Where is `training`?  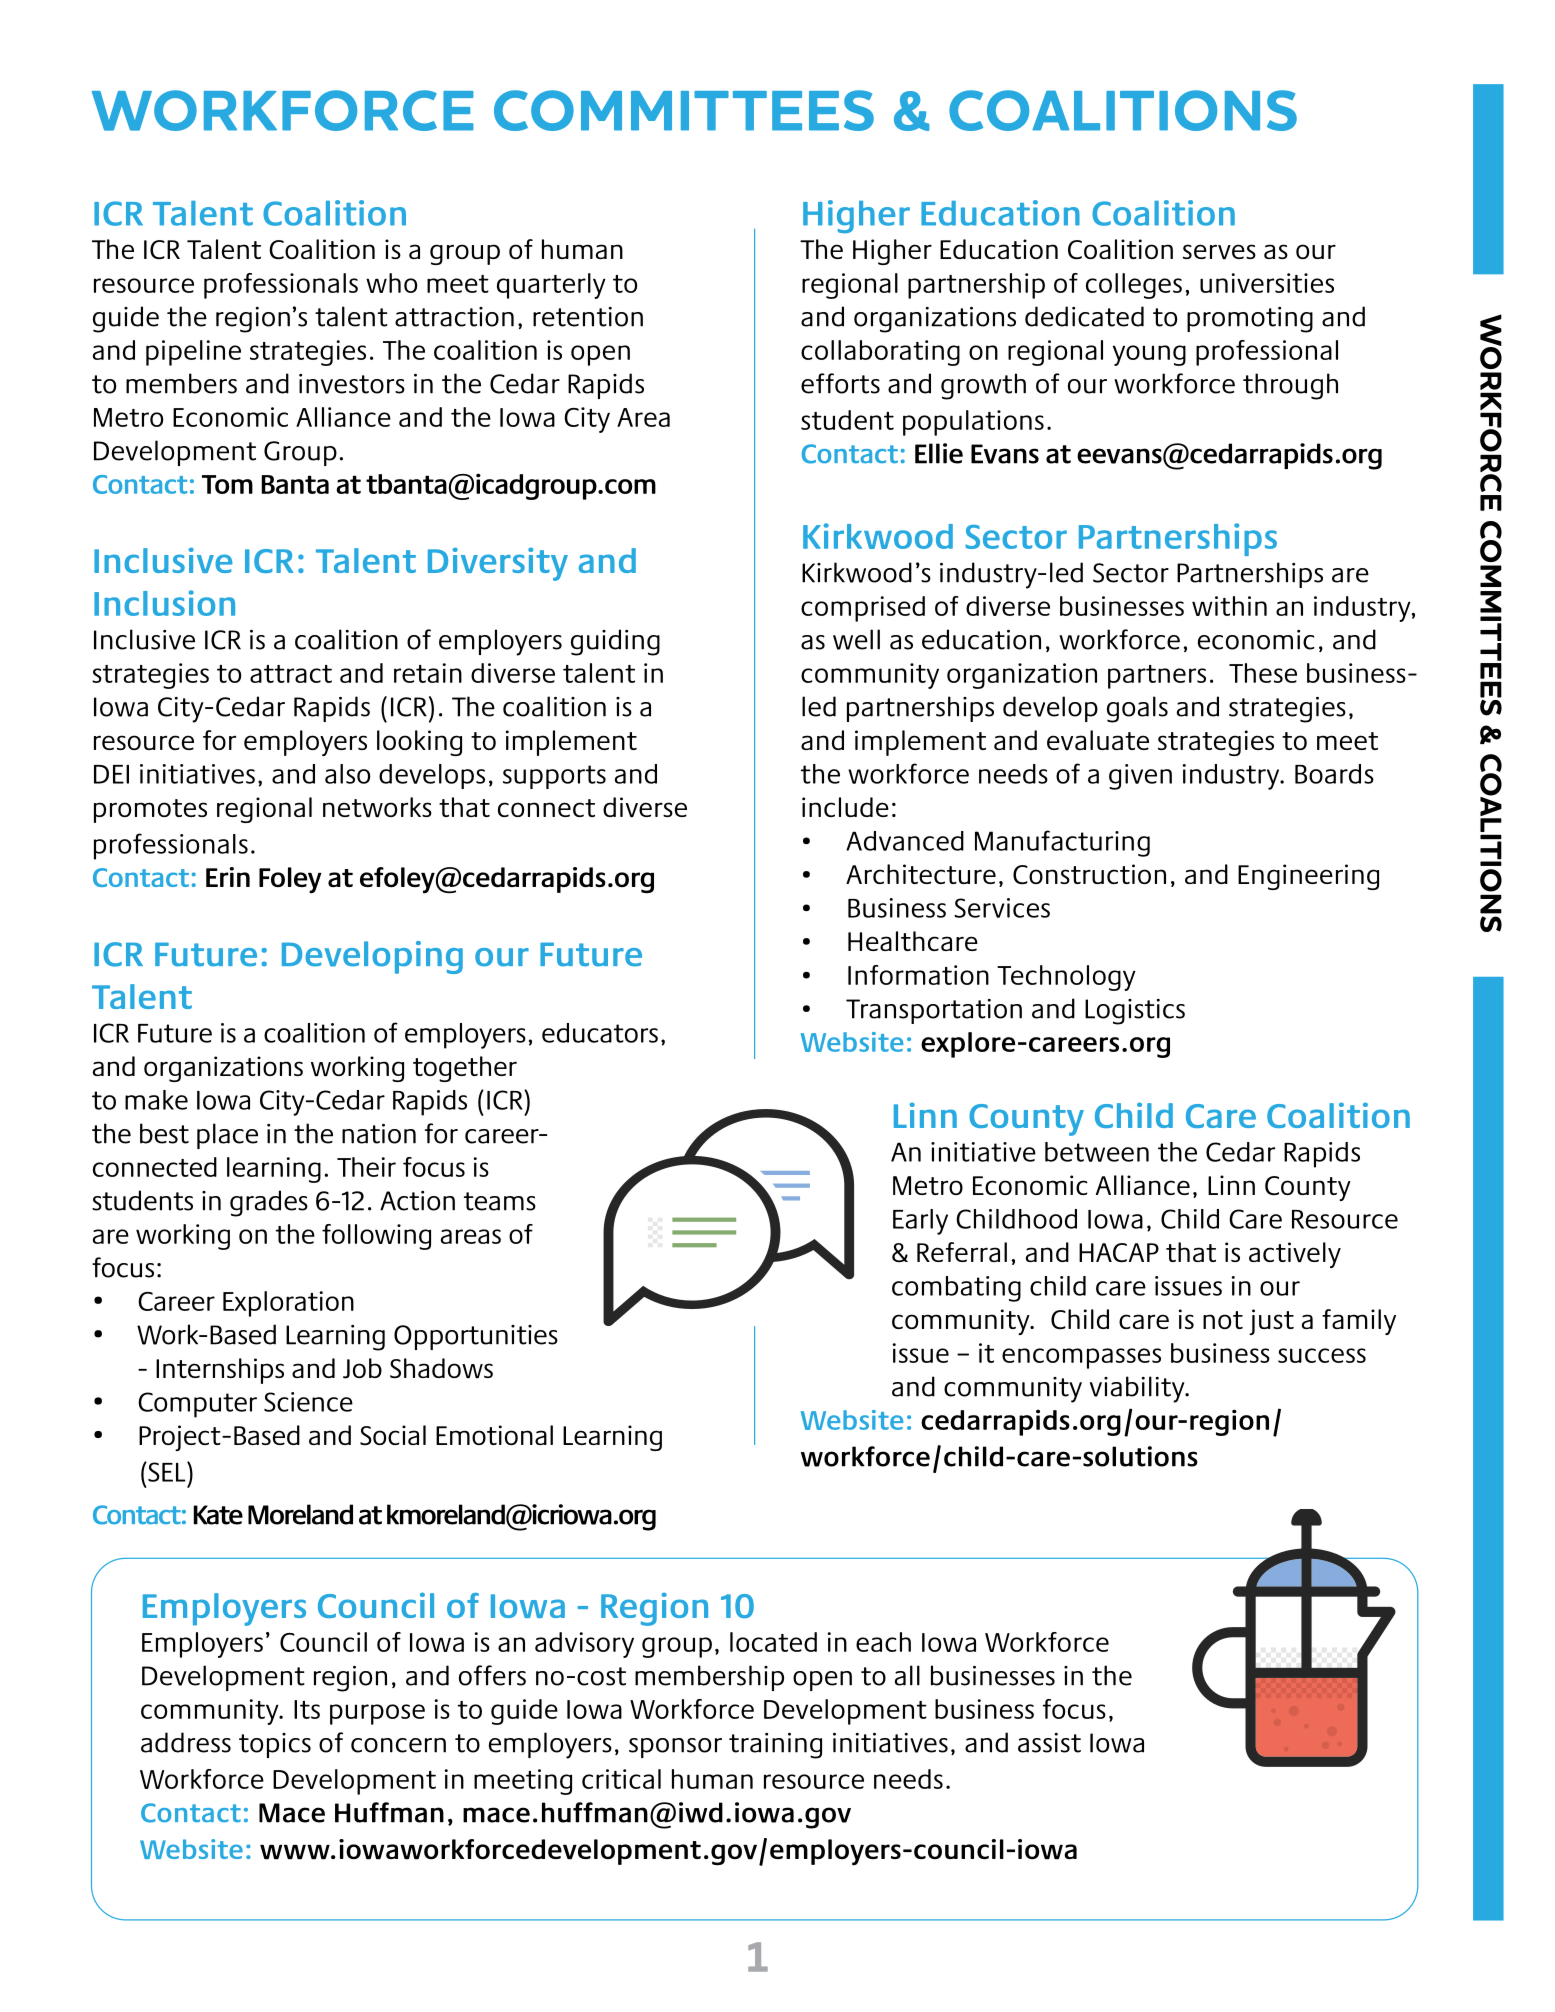 training is located at coordinates (775, 1746).
